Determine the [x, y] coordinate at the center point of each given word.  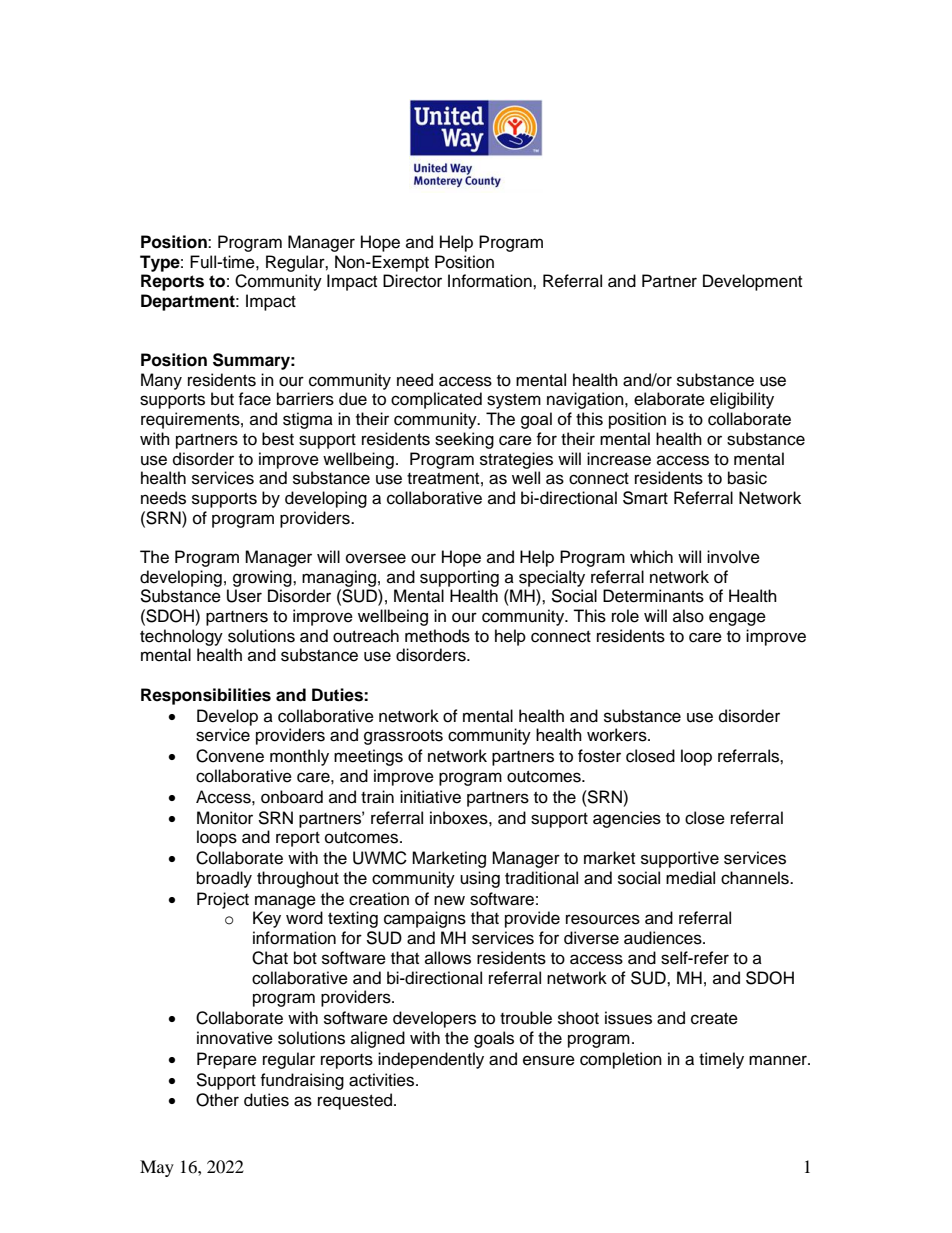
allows [448, 958]
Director [412, 281]
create [714, 1019]
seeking [464, 440]
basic [747, 478]
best [278, 439]
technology [181, 637]
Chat [270, 958]
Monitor [225, 818]
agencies [627, 819]
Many [161, 381]
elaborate [669, 399]
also [688, 616]
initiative [430, 797]
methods [437, 636]
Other [217, 1100]
